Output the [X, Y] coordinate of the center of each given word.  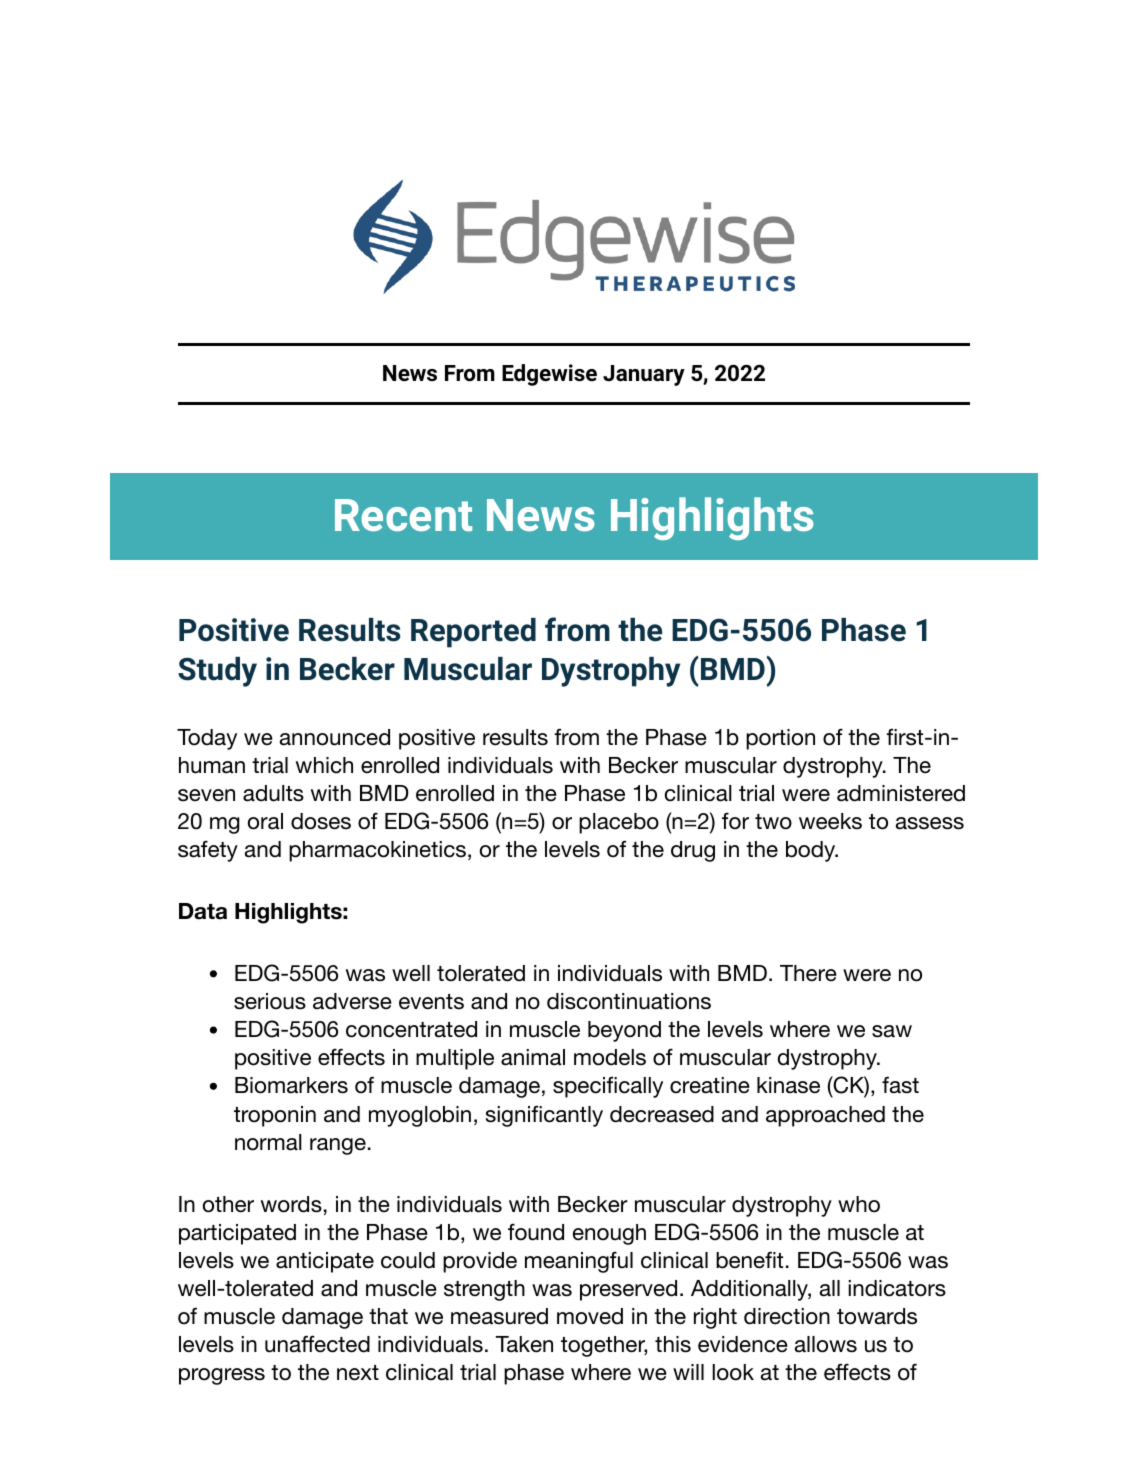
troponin [275, 1116]
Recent [403, 515]
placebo [619, 823]
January [644, 375]
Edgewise [549, 375]
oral [265, 821]
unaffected [317, 1344]
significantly [544, 1116]
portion [780, 739]
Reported [473, 633]
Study [217, 672]
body [812, 851]
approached [825, 1116]
